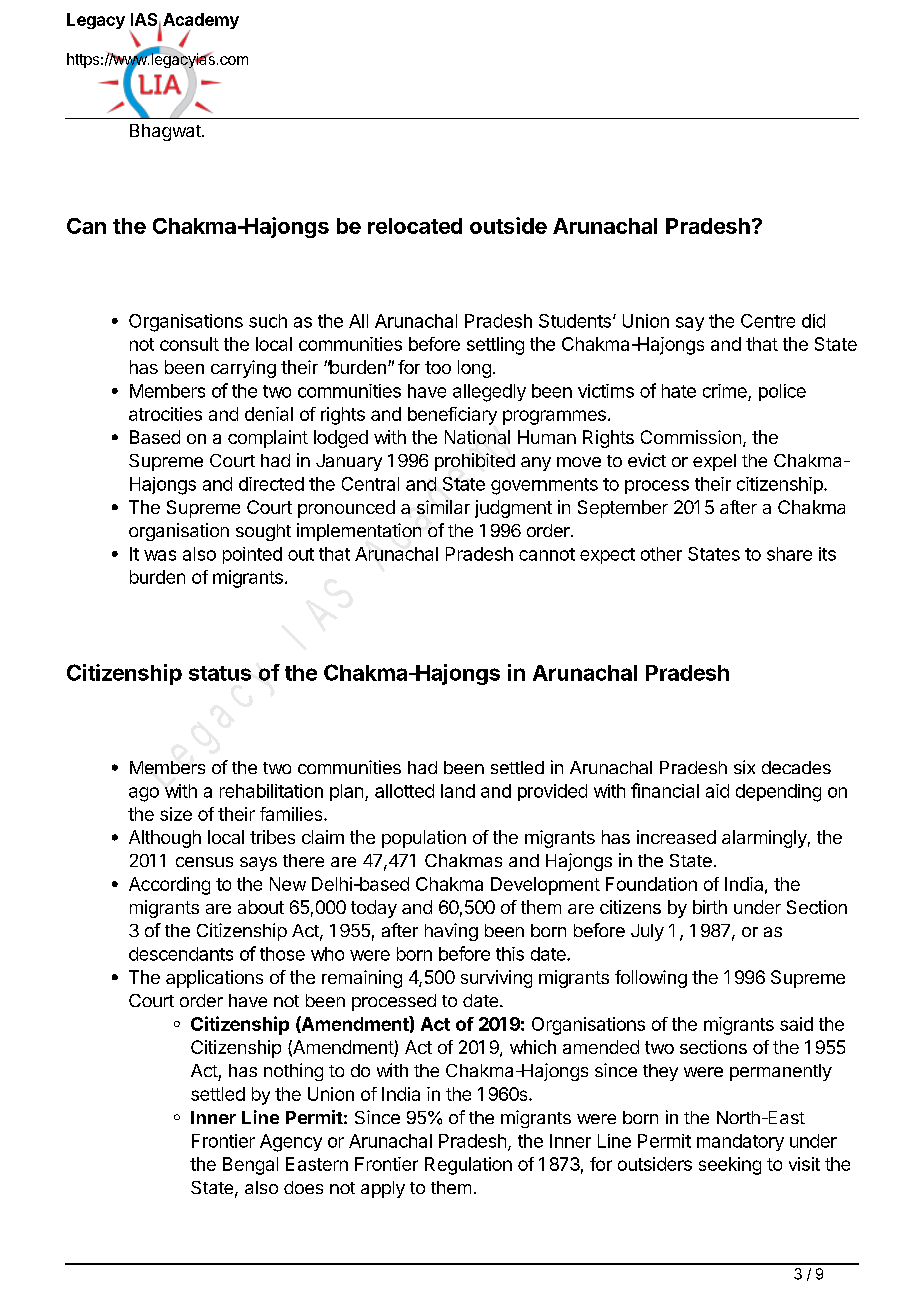  Describe the element at coordinates (458, 791) in the screenshot. I see `land` at that location.
